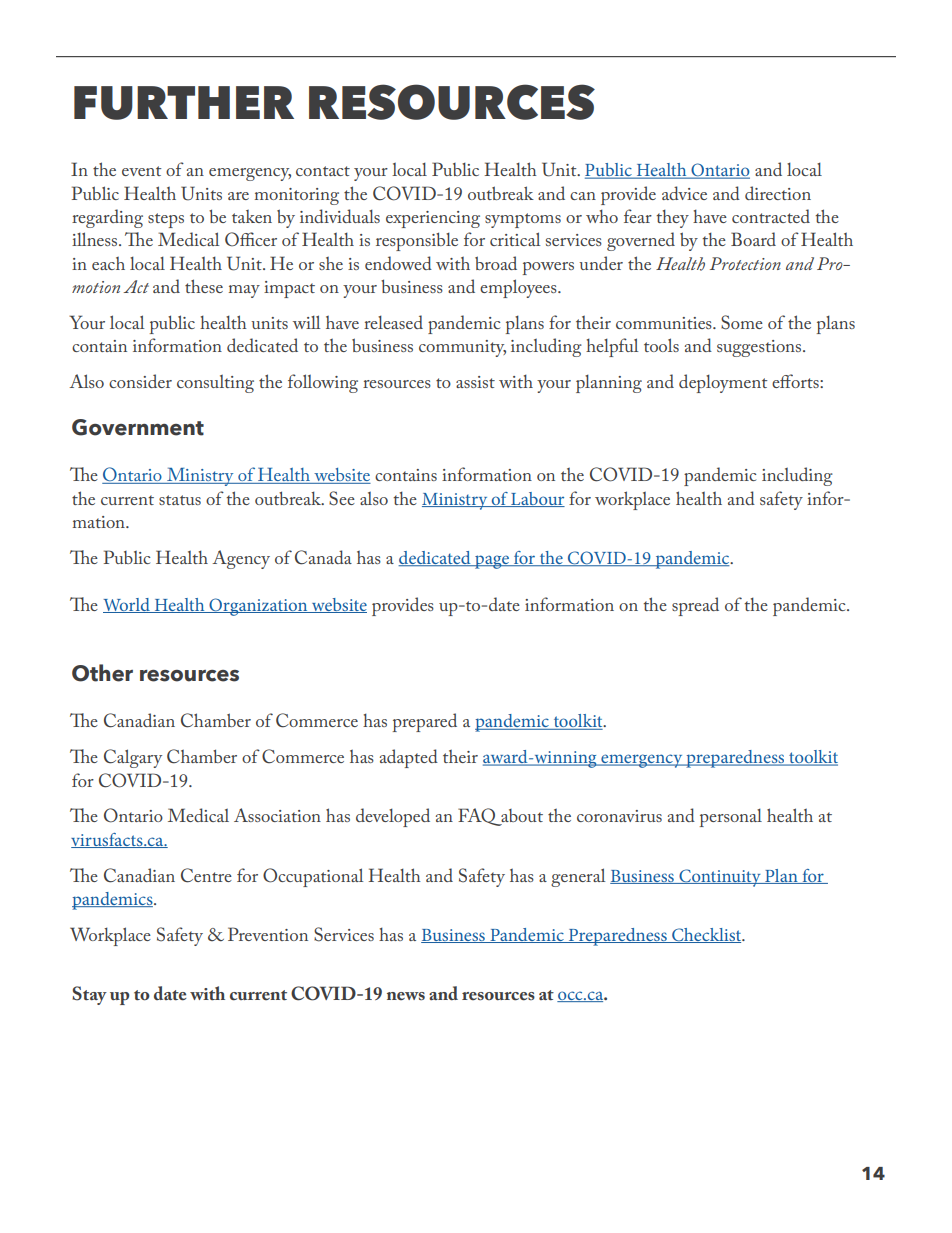 The image size is (952, 1233). Describe the element at coordinates (406, 996) in the image. I see `news` at that location.
